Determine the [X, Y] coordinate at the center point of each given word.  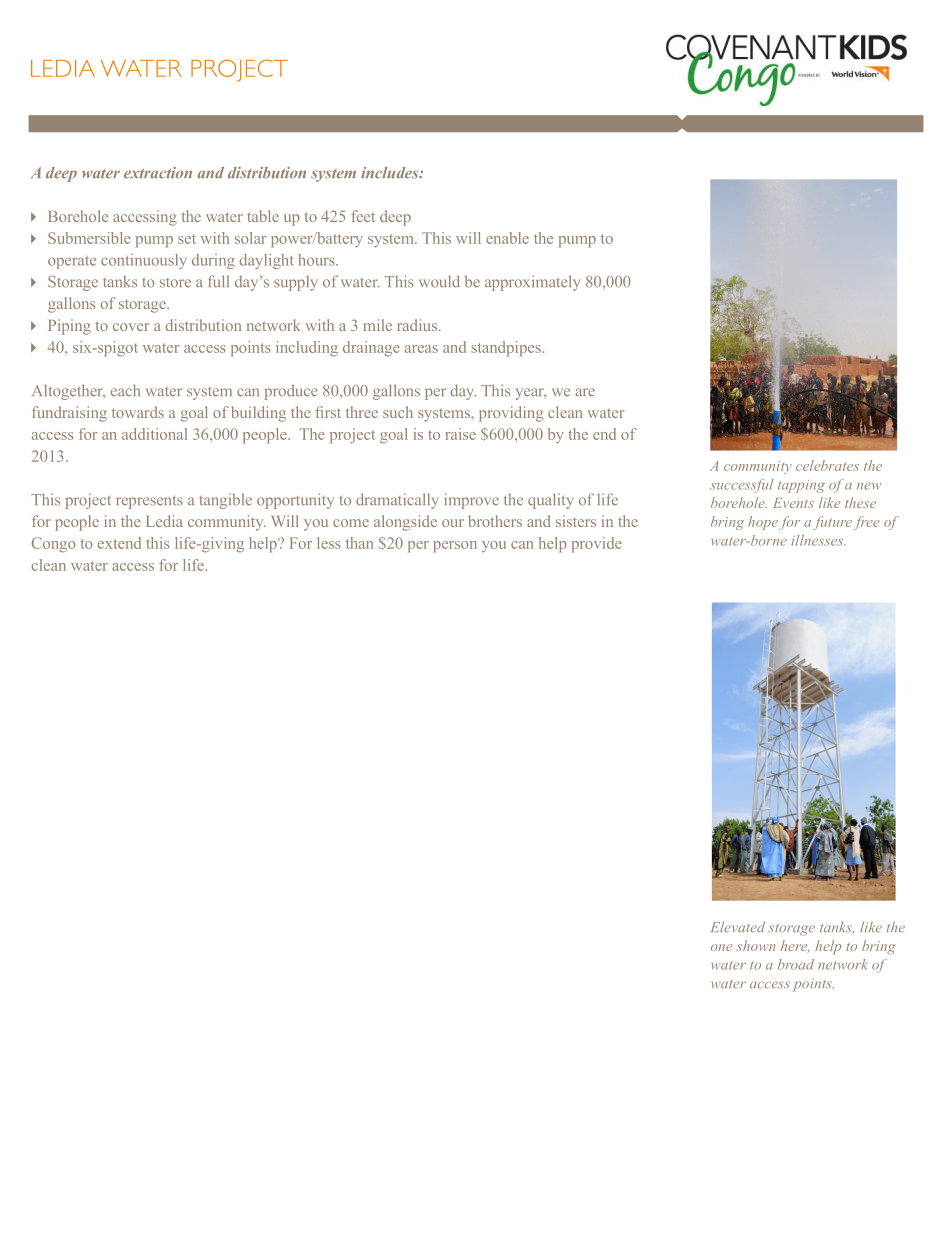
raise [460, 434]
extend [119, 543]
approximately [532, 283]
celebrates [827, 465]
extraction [158, 173]
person [455, 547]
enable [507, 238]
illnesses [818, 540]
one [721, 947]
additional [154, 434]
